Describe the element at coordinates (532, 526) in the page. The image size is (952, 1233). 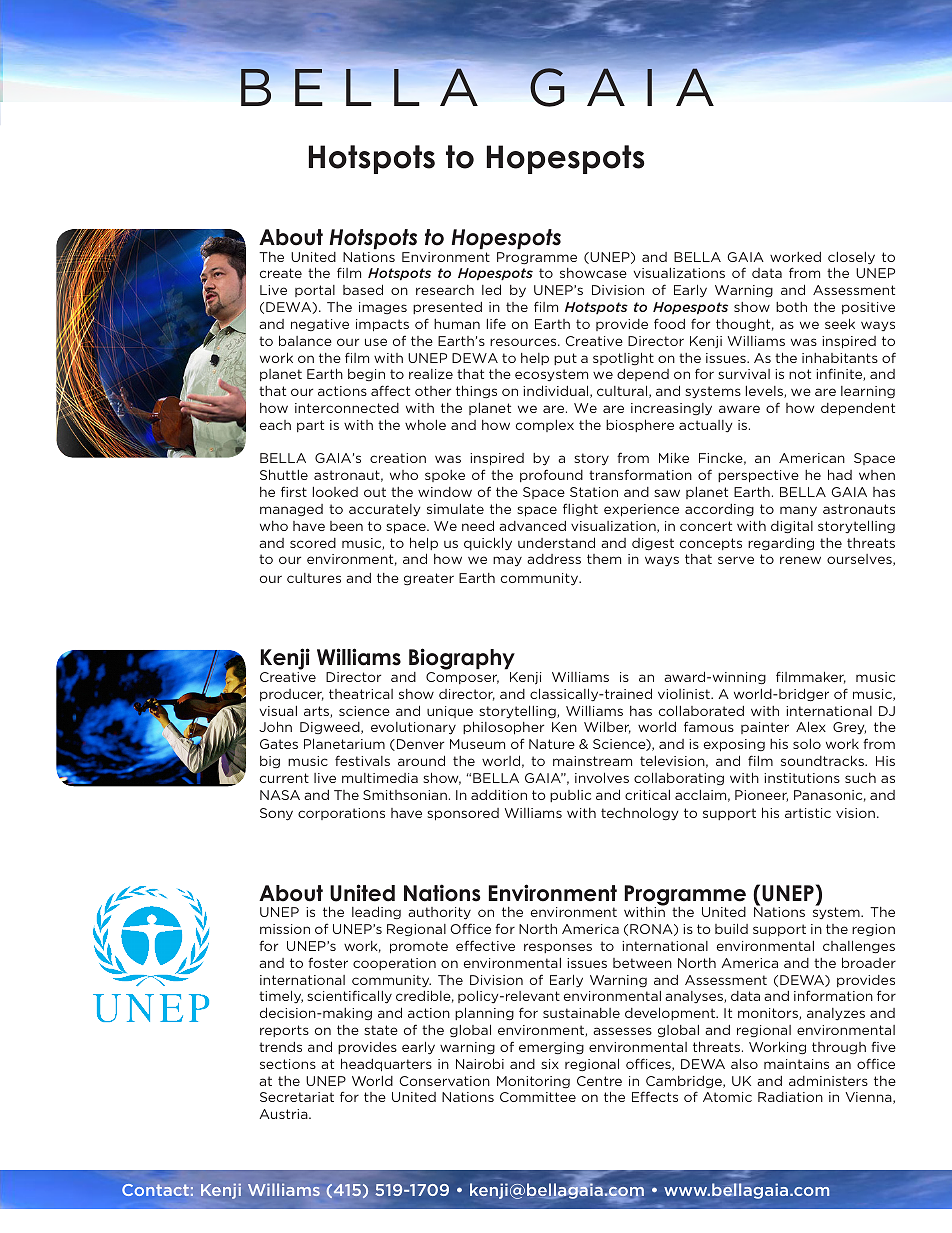
I see `advanced` at that location.
